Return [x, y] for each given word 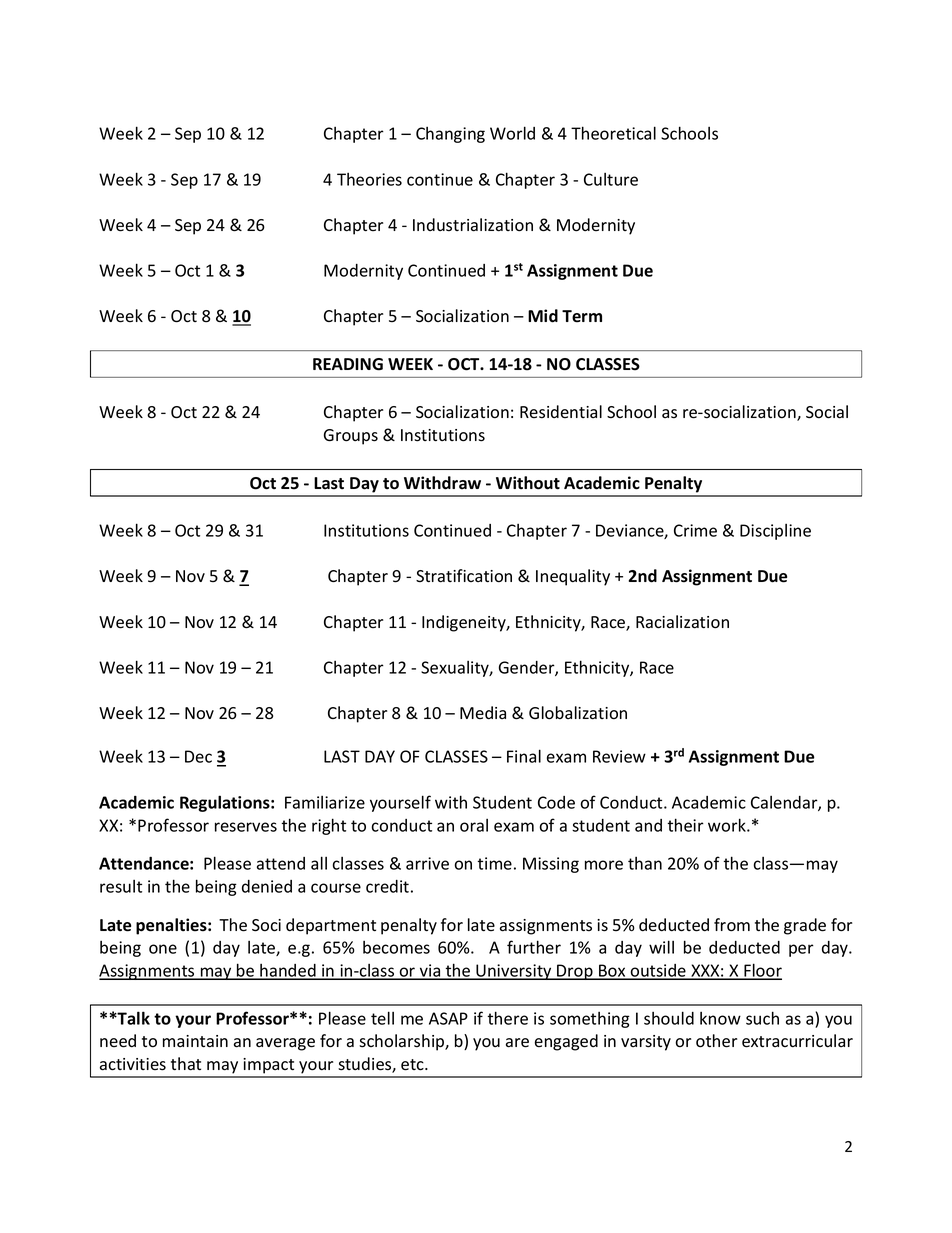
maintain [195, 1041]
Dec [198, 756]
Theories [369, 179]
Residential [561, 412]
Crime [695, 530]
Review [619, 756]
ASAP [448, 1018]
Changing [450, 135]
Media [483, 712]
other [716, 1041]
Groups [351, 437]
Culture [611, 179]
